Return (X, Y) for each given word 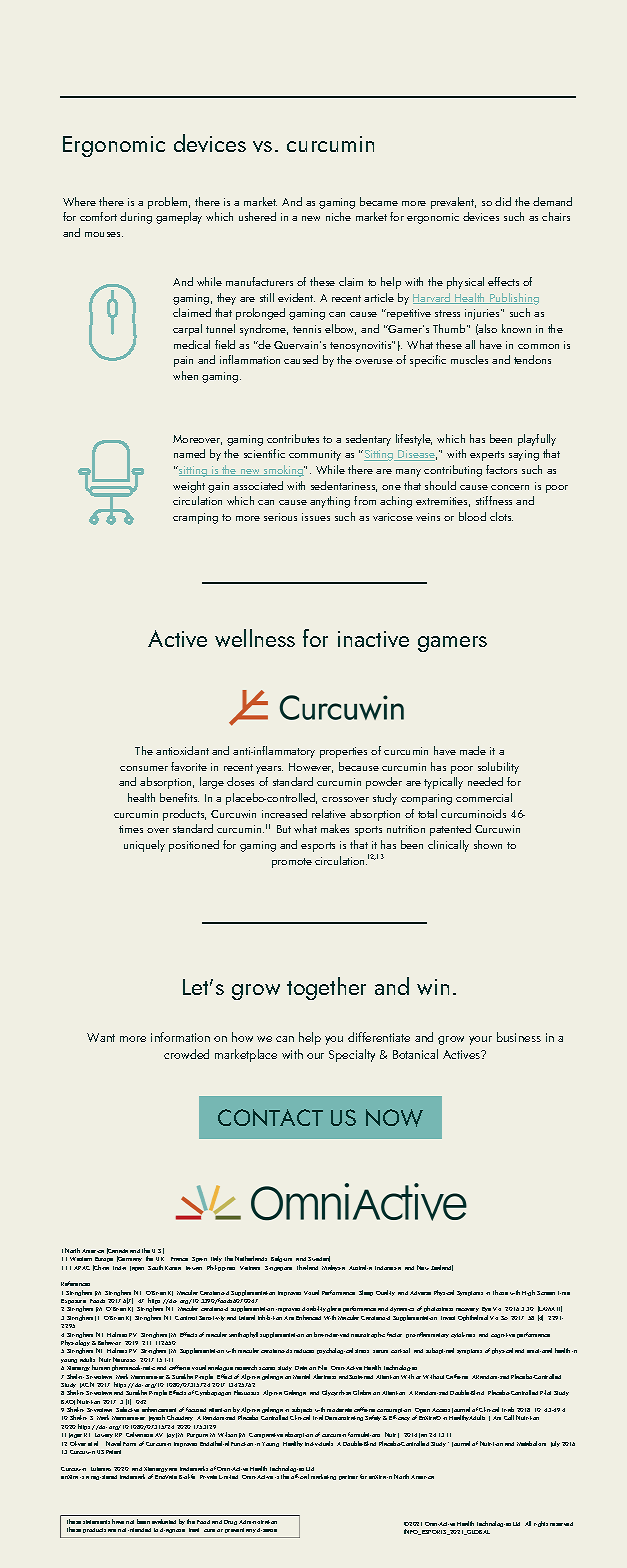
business (519, 1037)
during (136, 218)
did (503, 201)
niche (338, 216)
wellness (255, 638)
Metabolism (531, 1443)
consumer (144, 768)
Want (101, 1037)
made (473, 750)
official (300, 1476)
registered (104, 1477)
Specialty (352, 1055)
